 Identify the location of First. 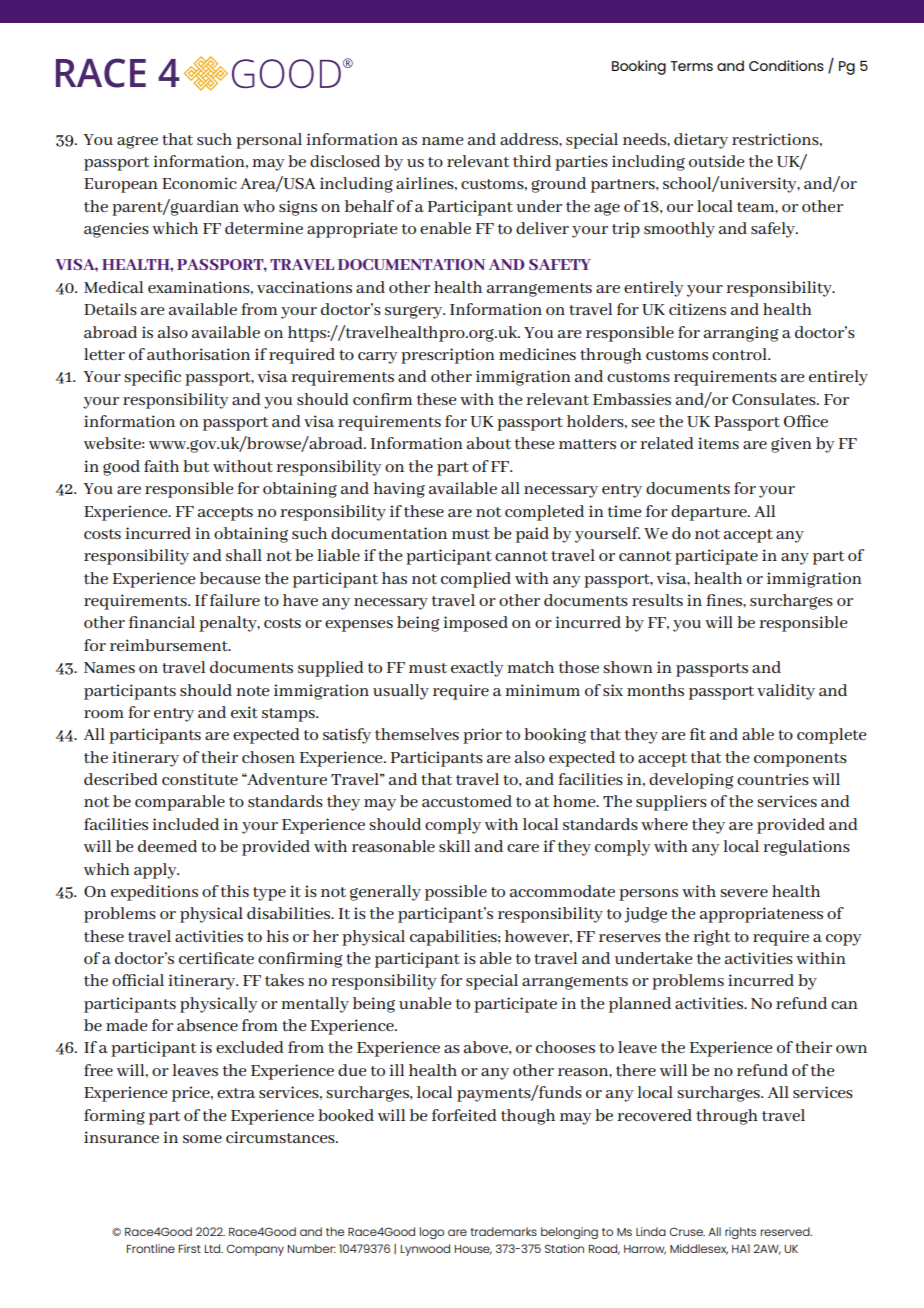
(190, 1248).
